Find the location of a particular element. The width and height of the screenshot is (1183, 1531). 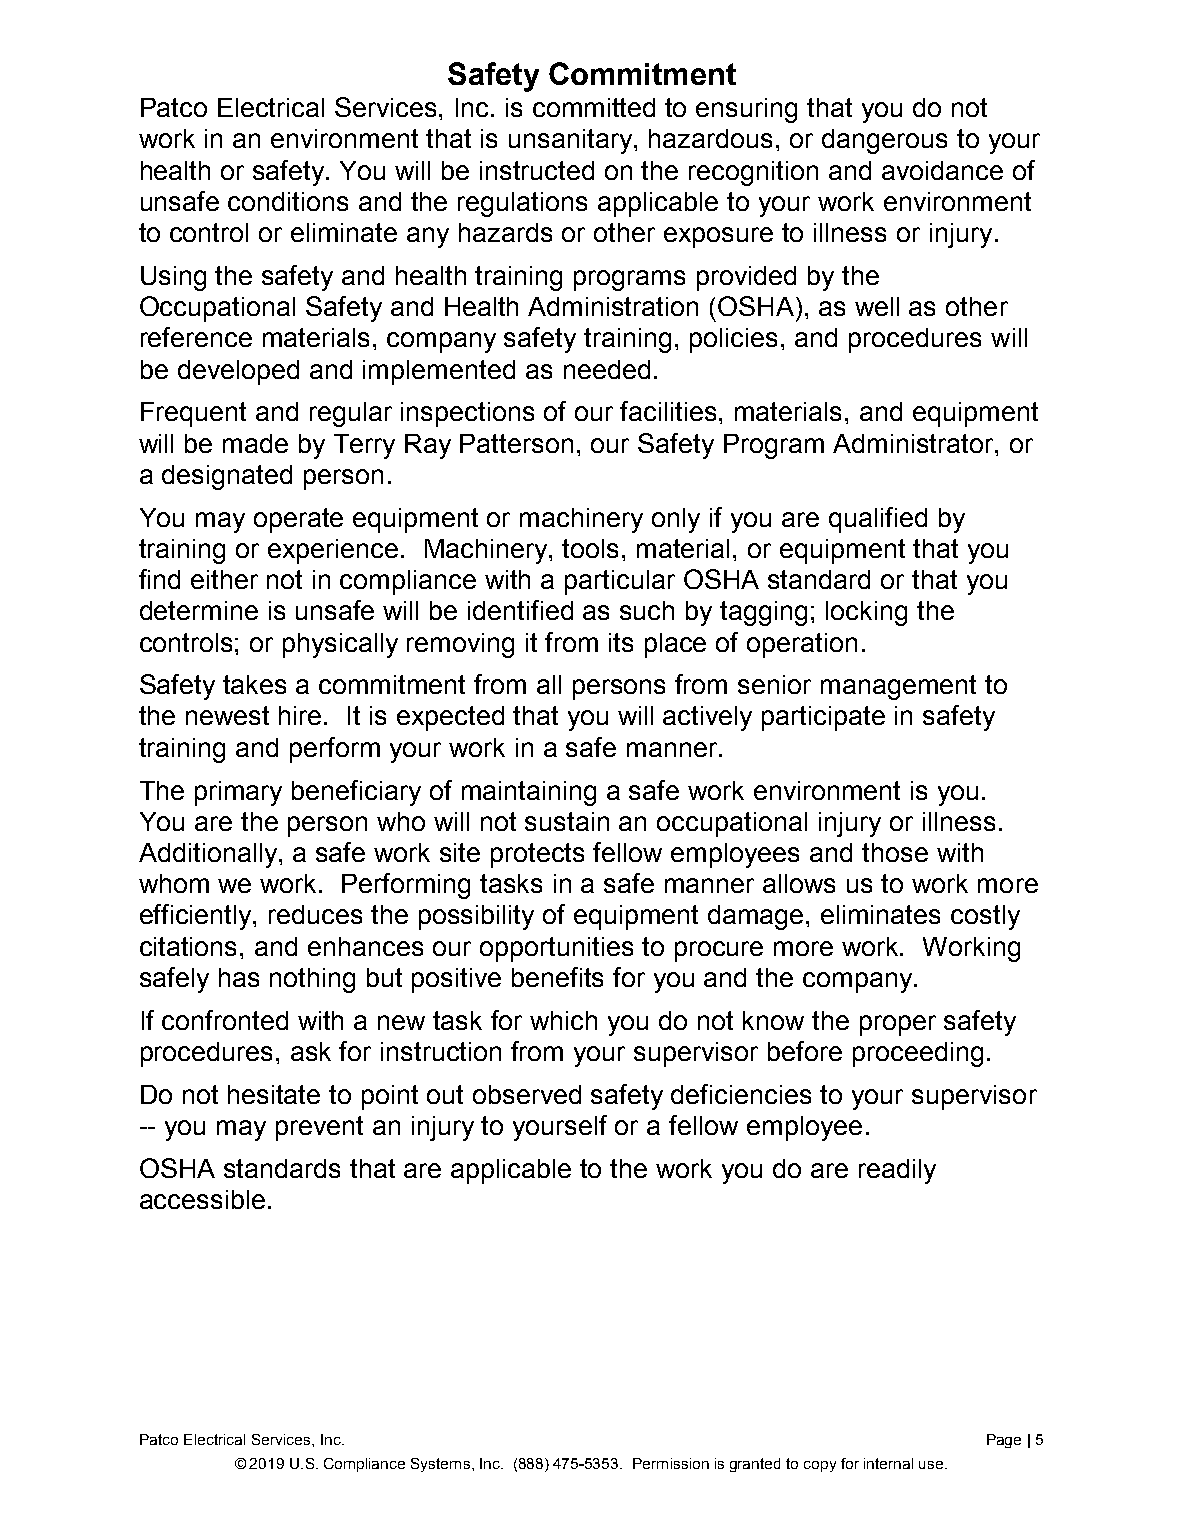

unsanitary is located at coordinates (572, 141).
